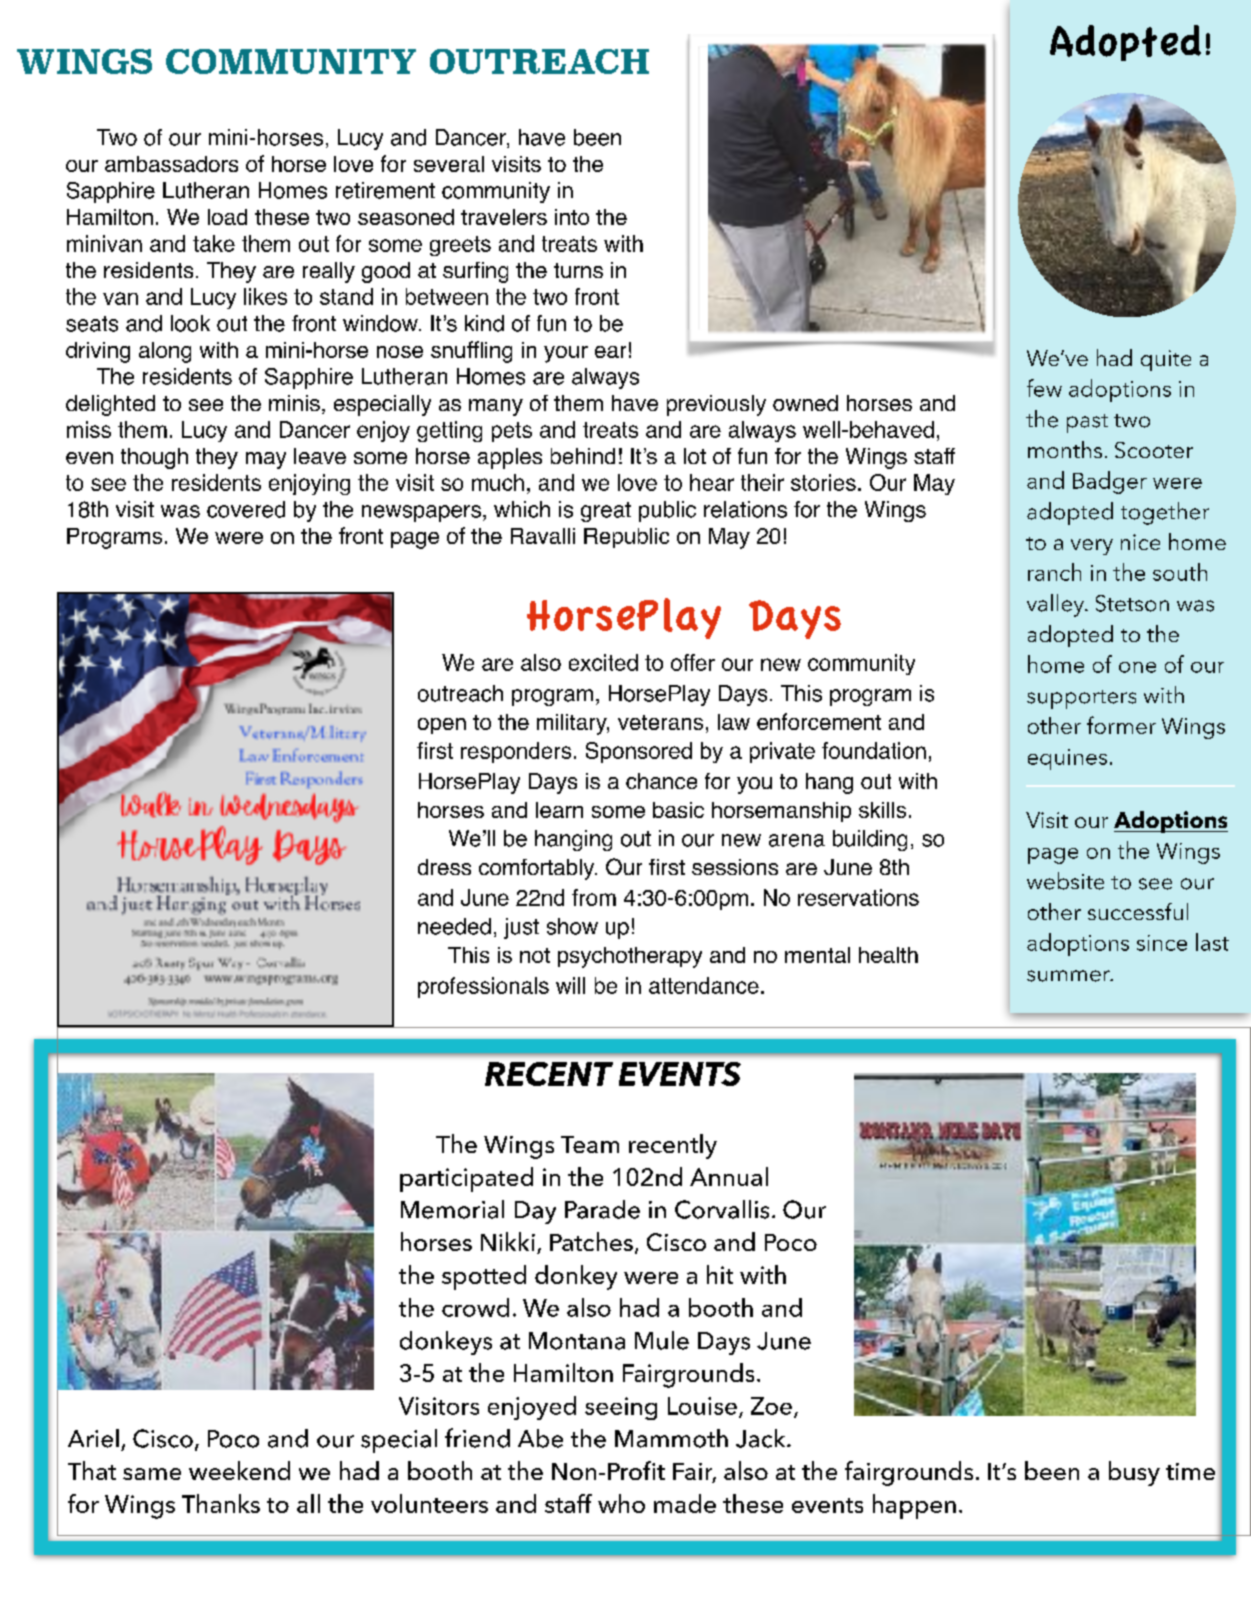  I want to click on basic, so click(678, 810).
